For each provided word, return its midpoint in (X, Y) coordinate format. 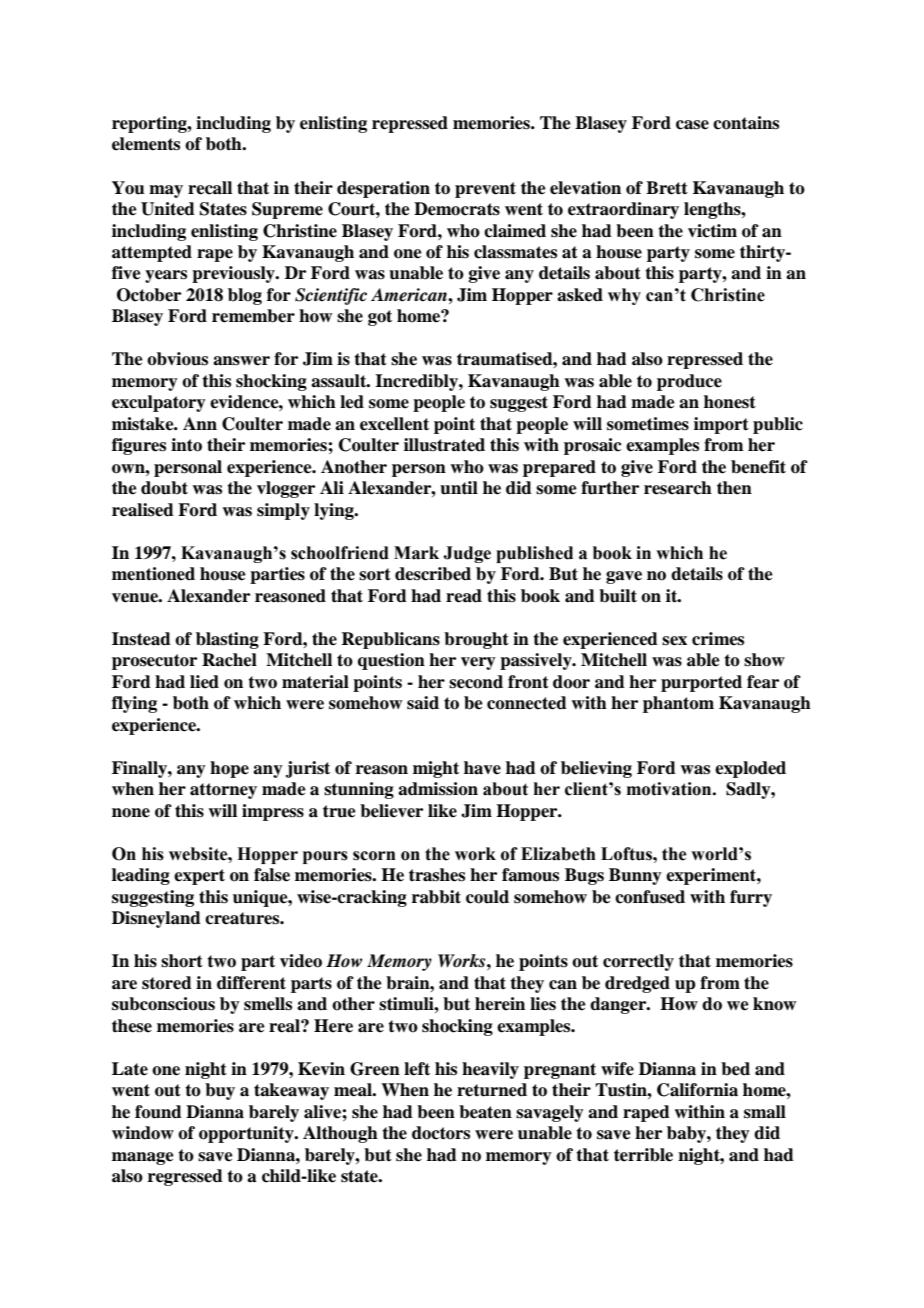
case (692, 125)
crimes (718, 639)
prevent (485, 190)
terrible (643, 1155)
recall (210, 188)
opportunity (247, 1134)
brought (476, 640)
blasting (227, 640)
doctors (441, 1133)
